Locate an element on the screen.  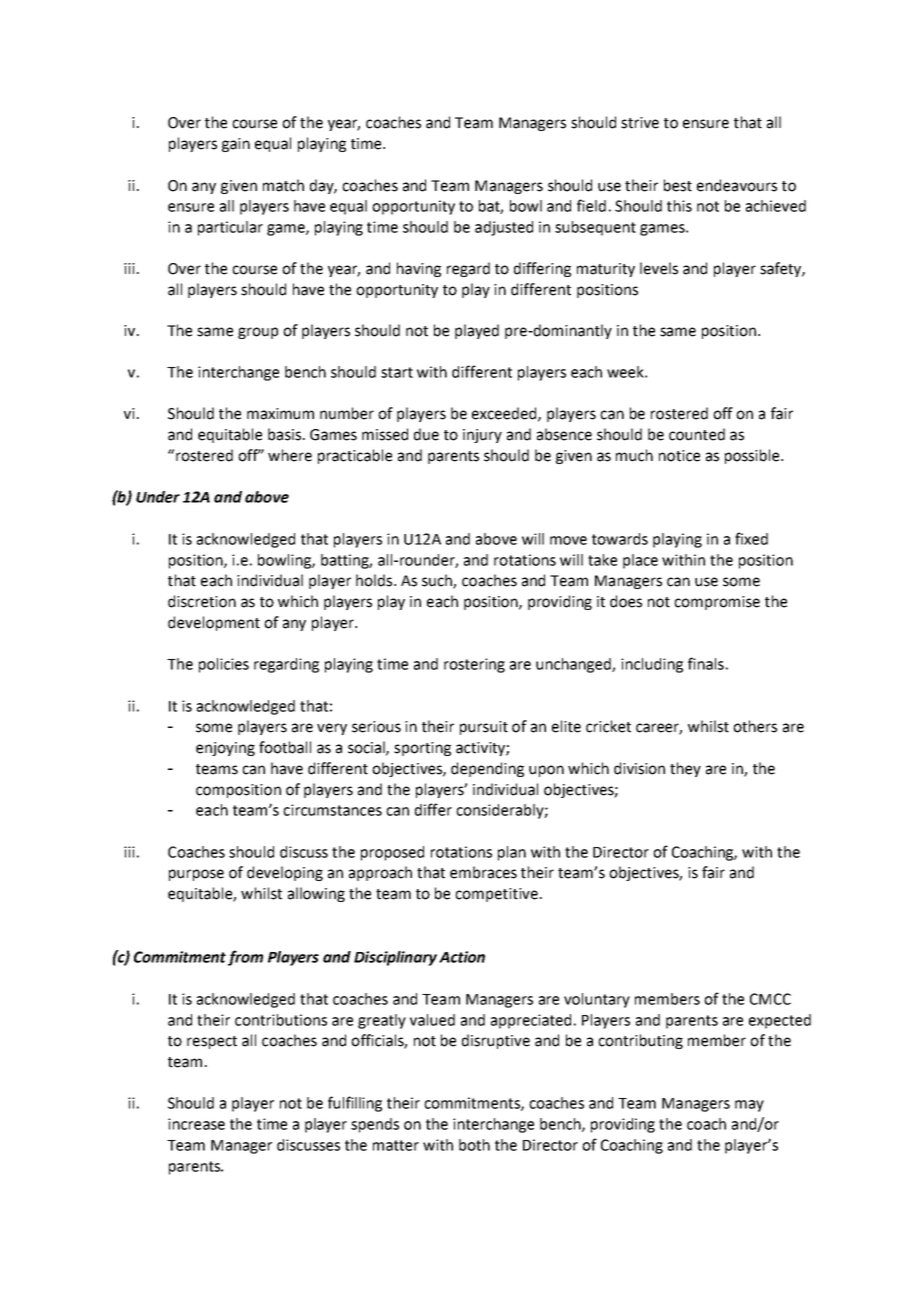
increase is located at coordinates (196, 1124).
